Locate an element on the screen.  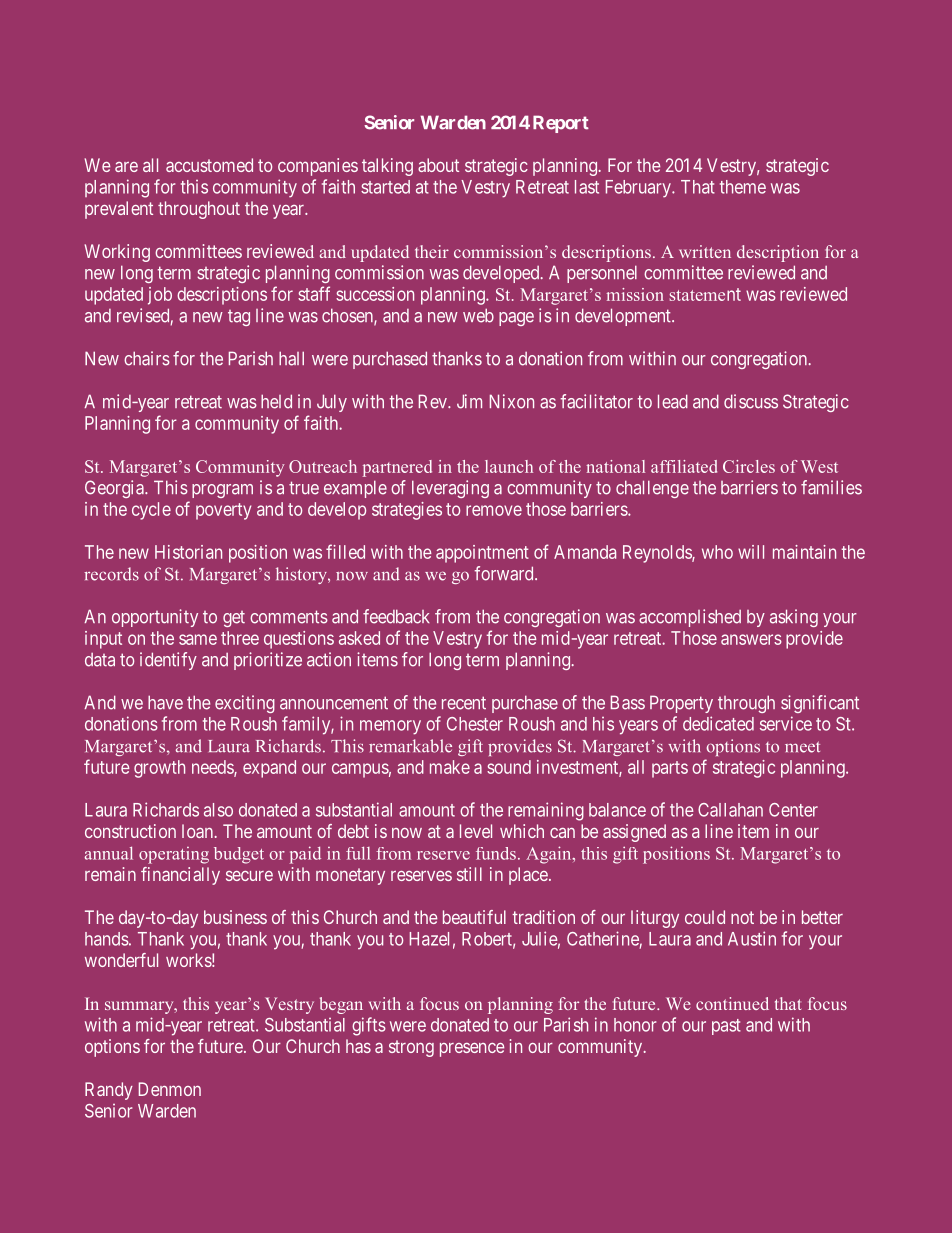
still is located at coordinates (469, 874).
